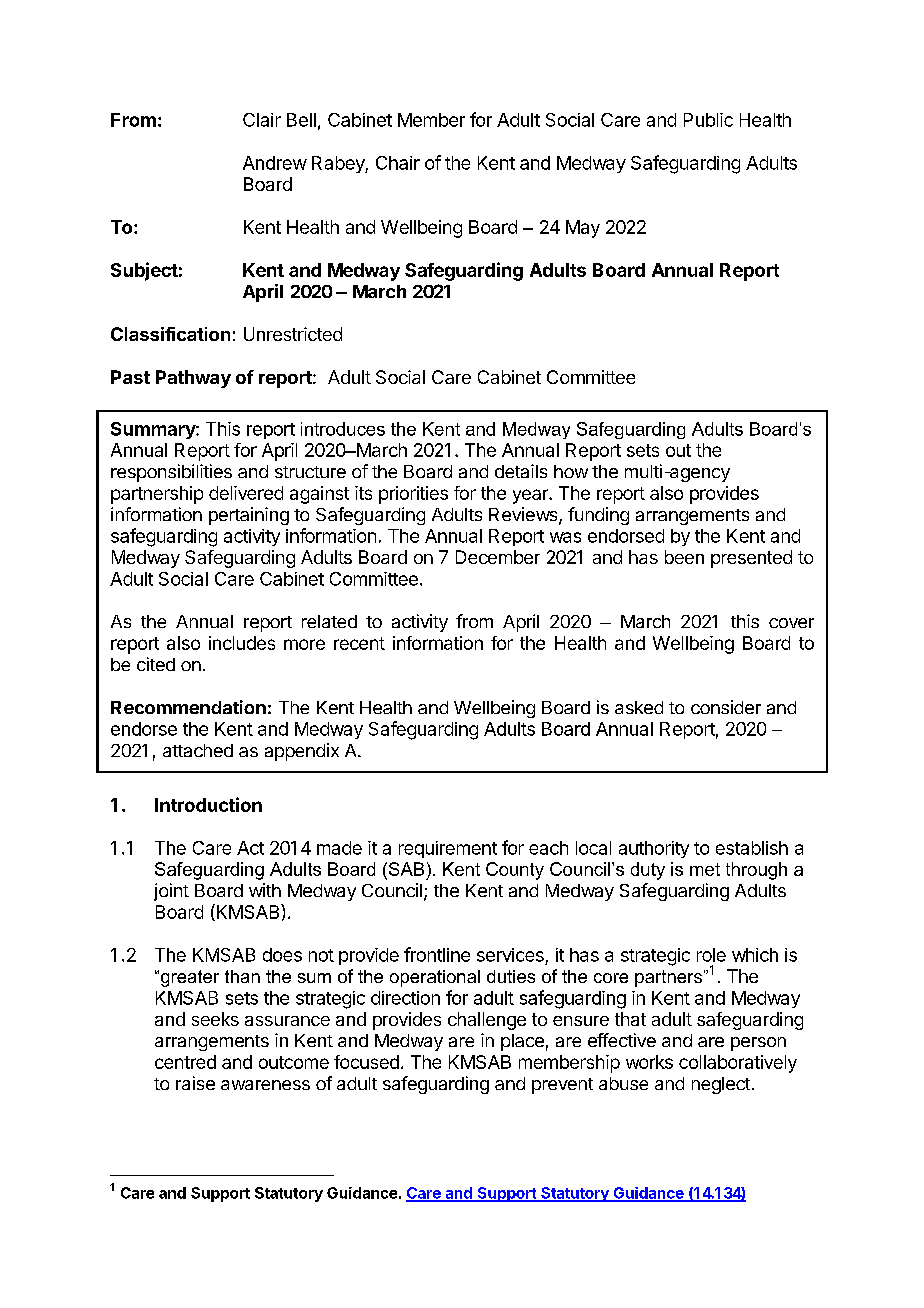  What do you see at coordinates (448, 849) in the screenshot?
I see `requirement` at bounding box center [448, 849].
